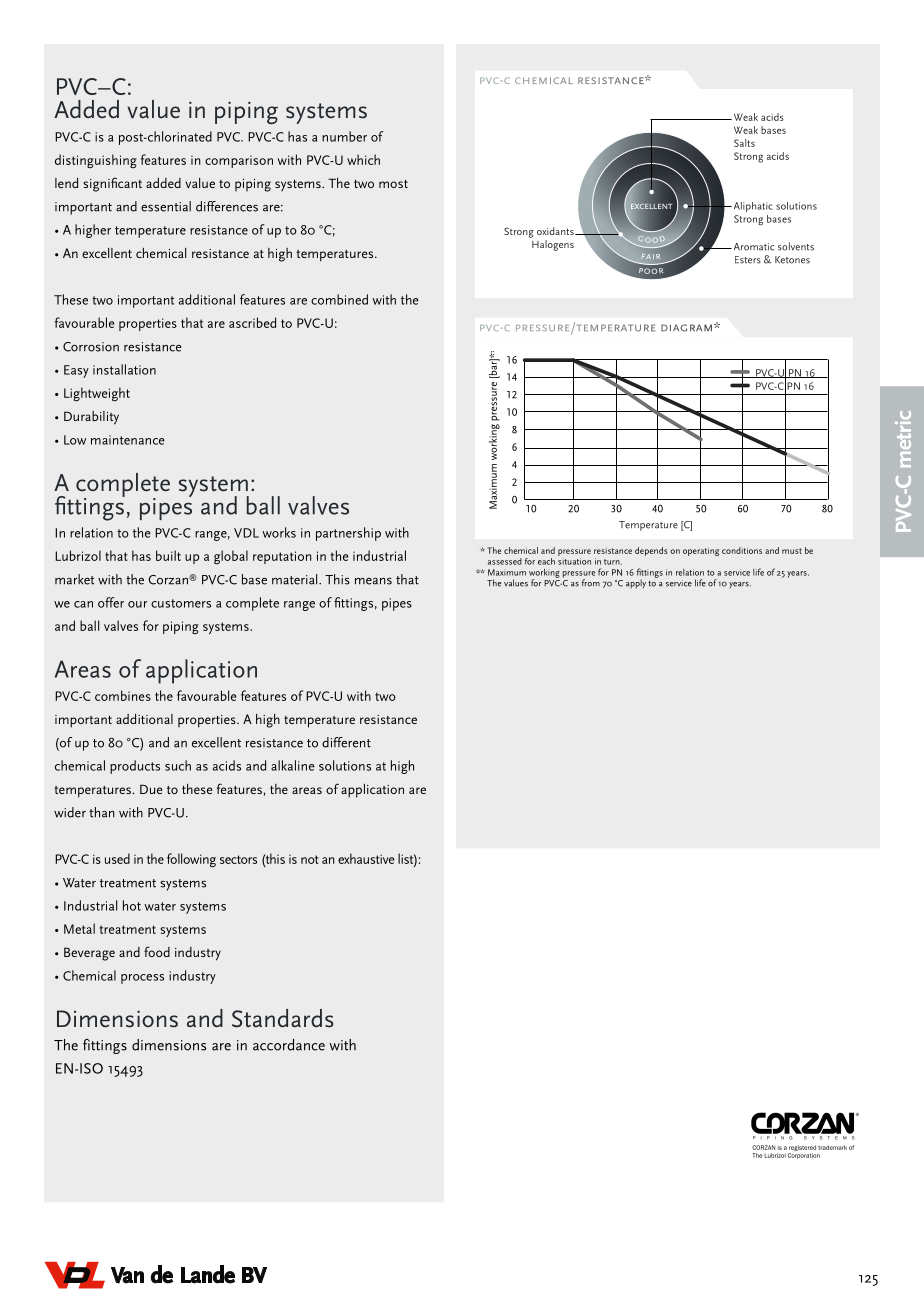  I want to click on Salts, so click(744, 143).
